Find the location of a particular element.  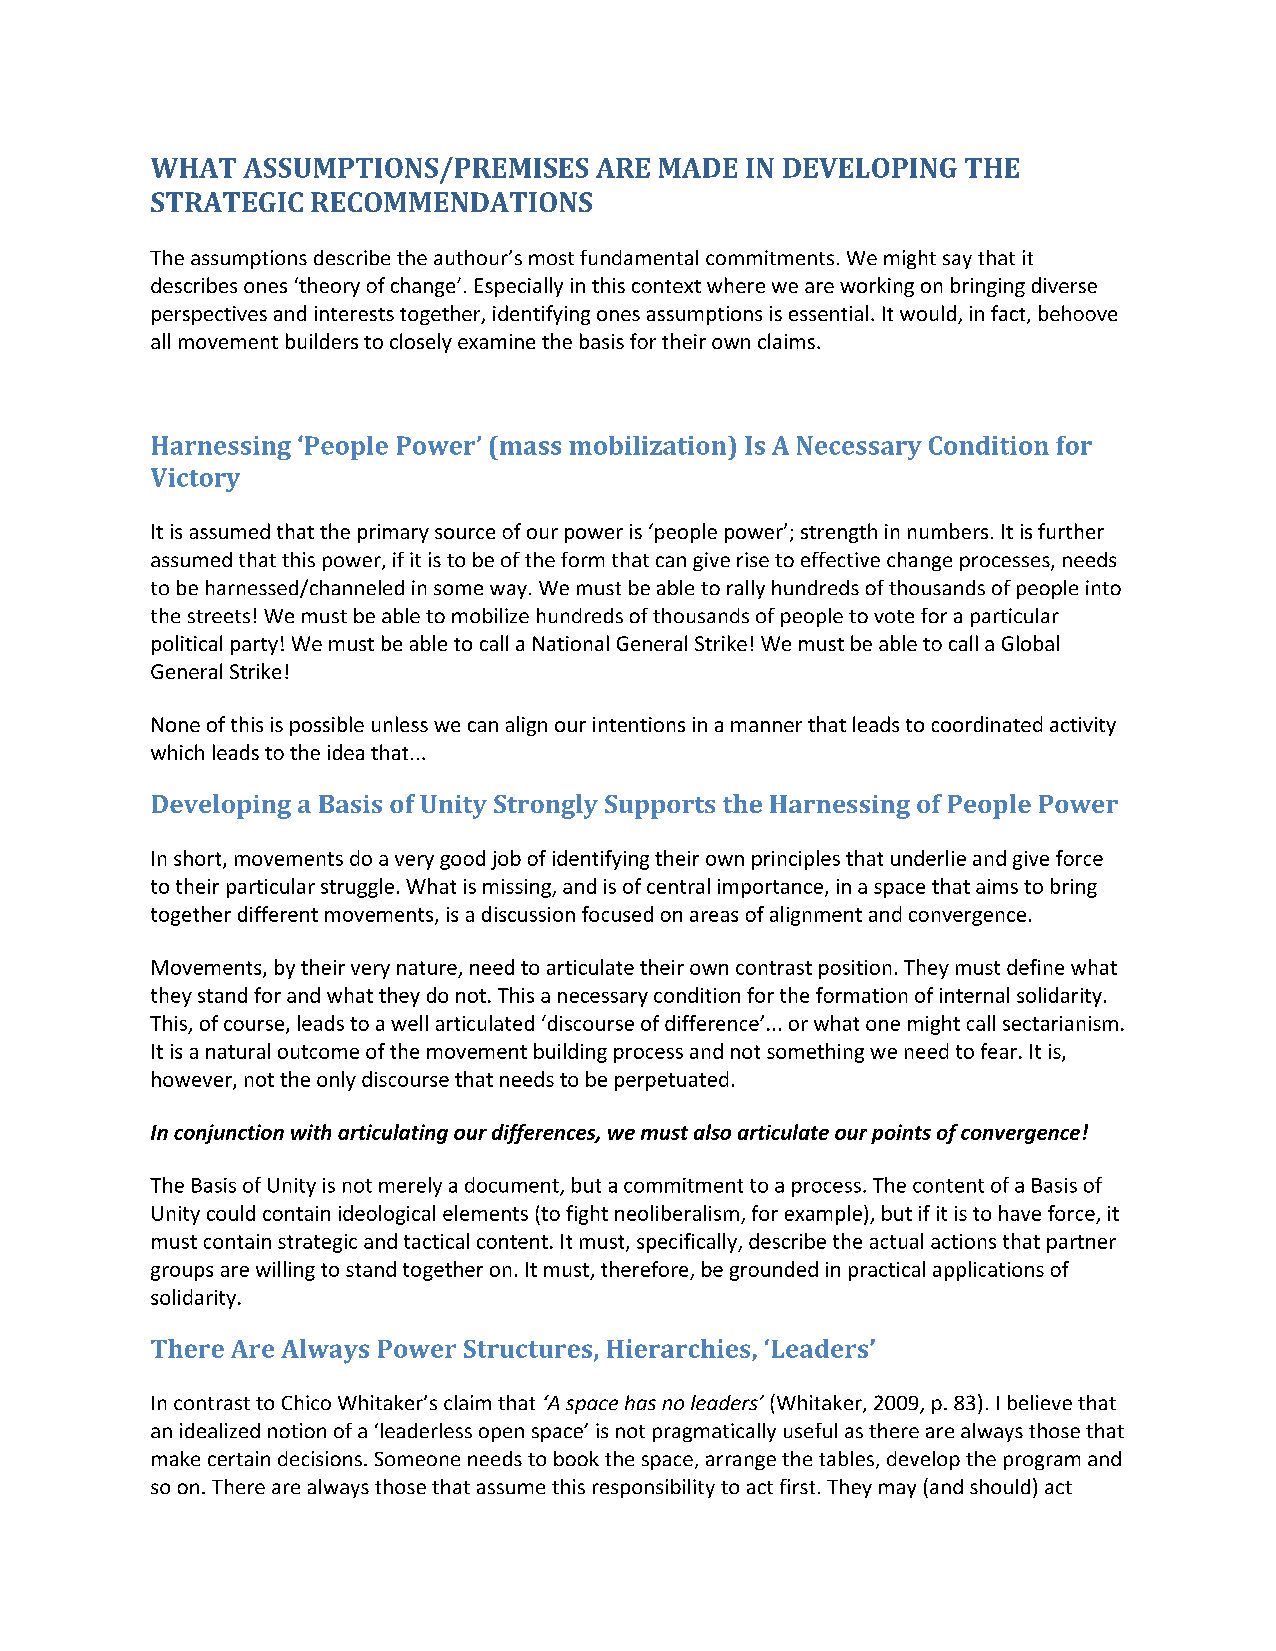

say is located at coordinates (957, 261).
